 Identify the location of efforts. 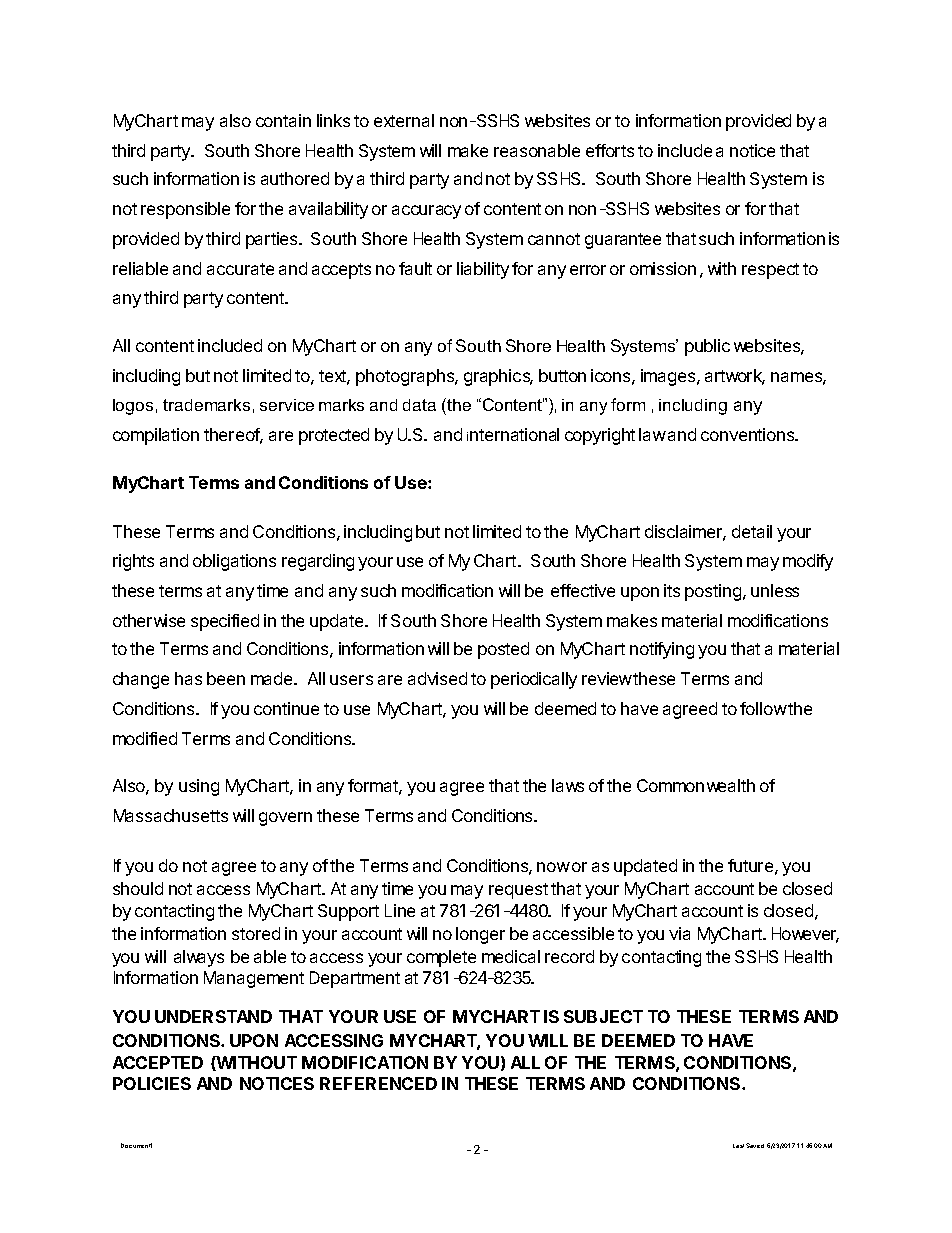
(610, 150).
